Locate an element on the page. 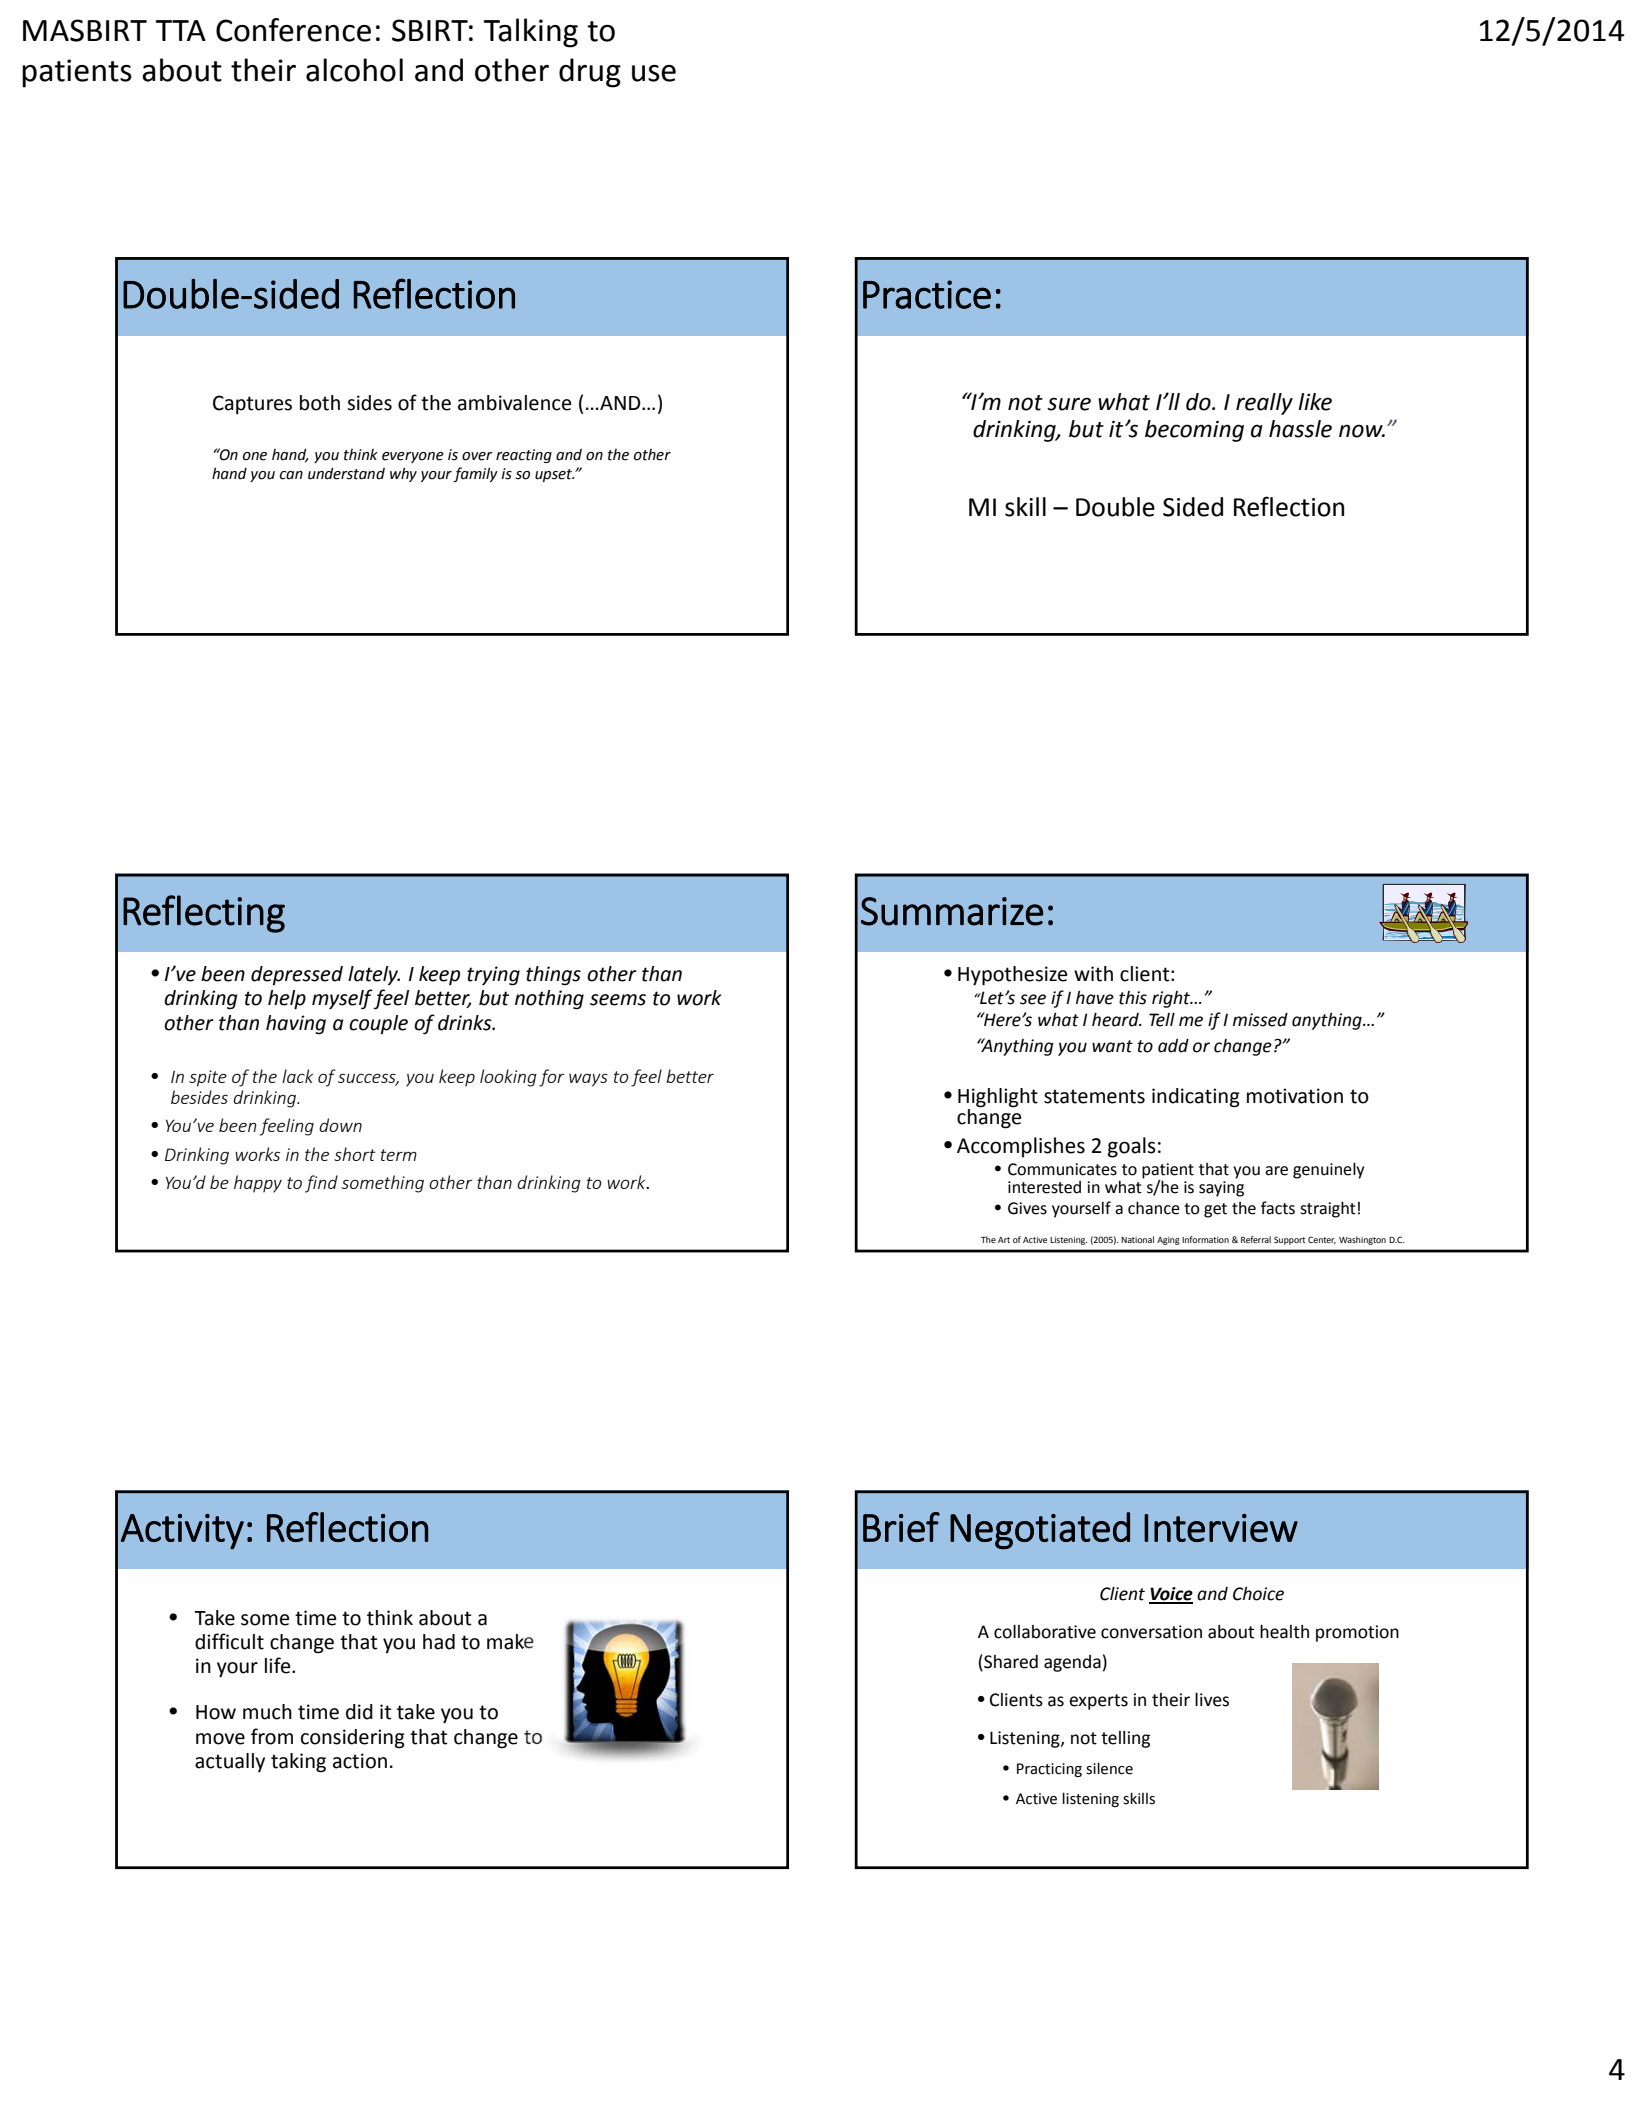  Practice is located at coordinates (927, 294).
